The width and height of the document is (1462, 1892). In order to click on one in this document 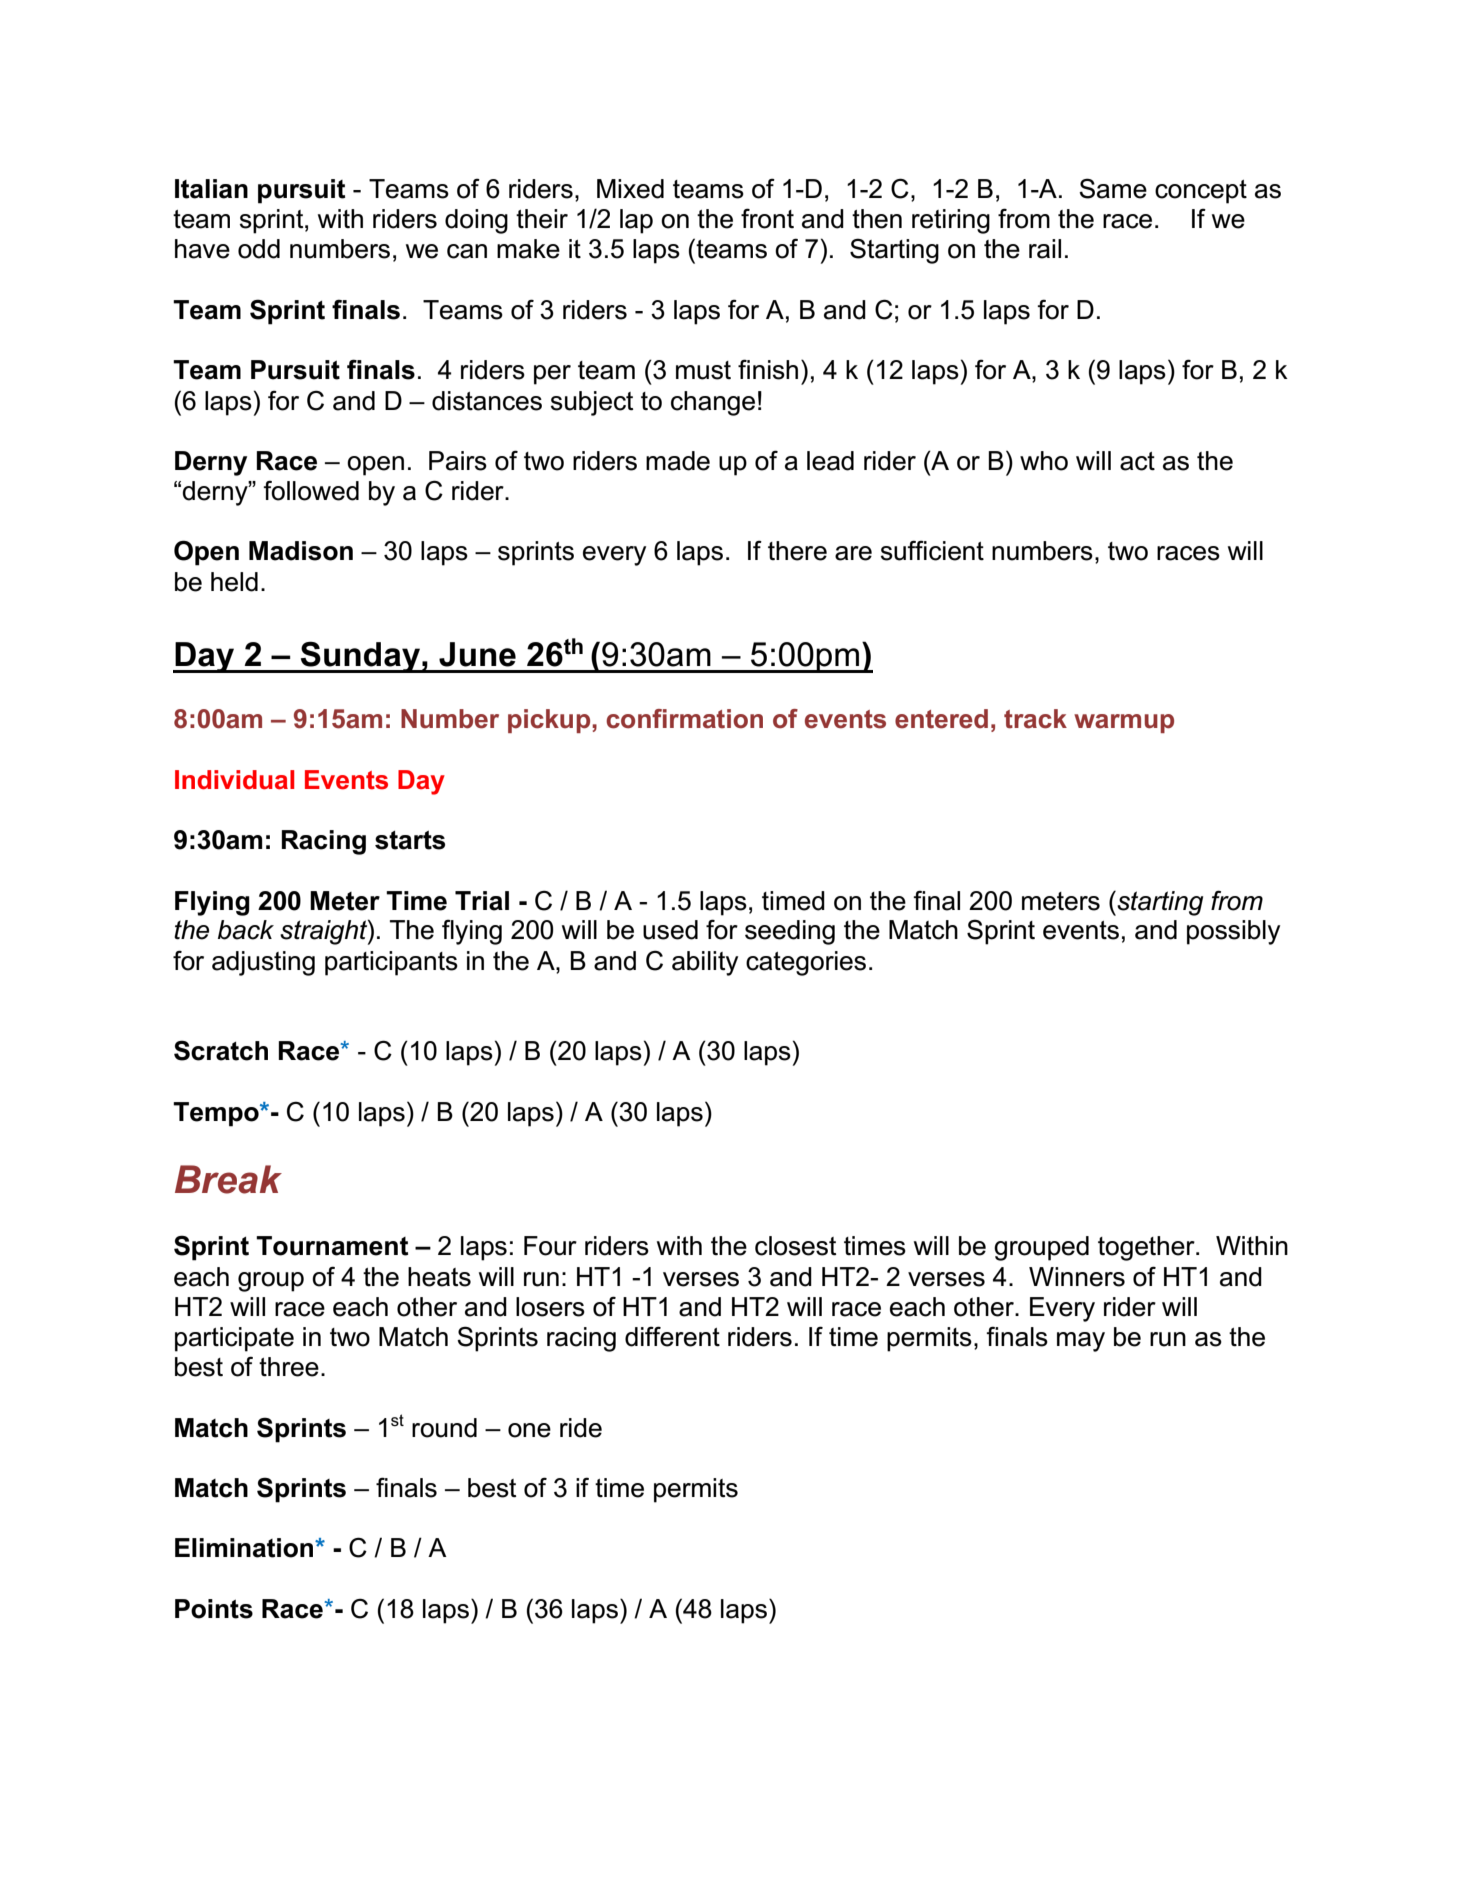, I will do `click(529, 1430)`.
